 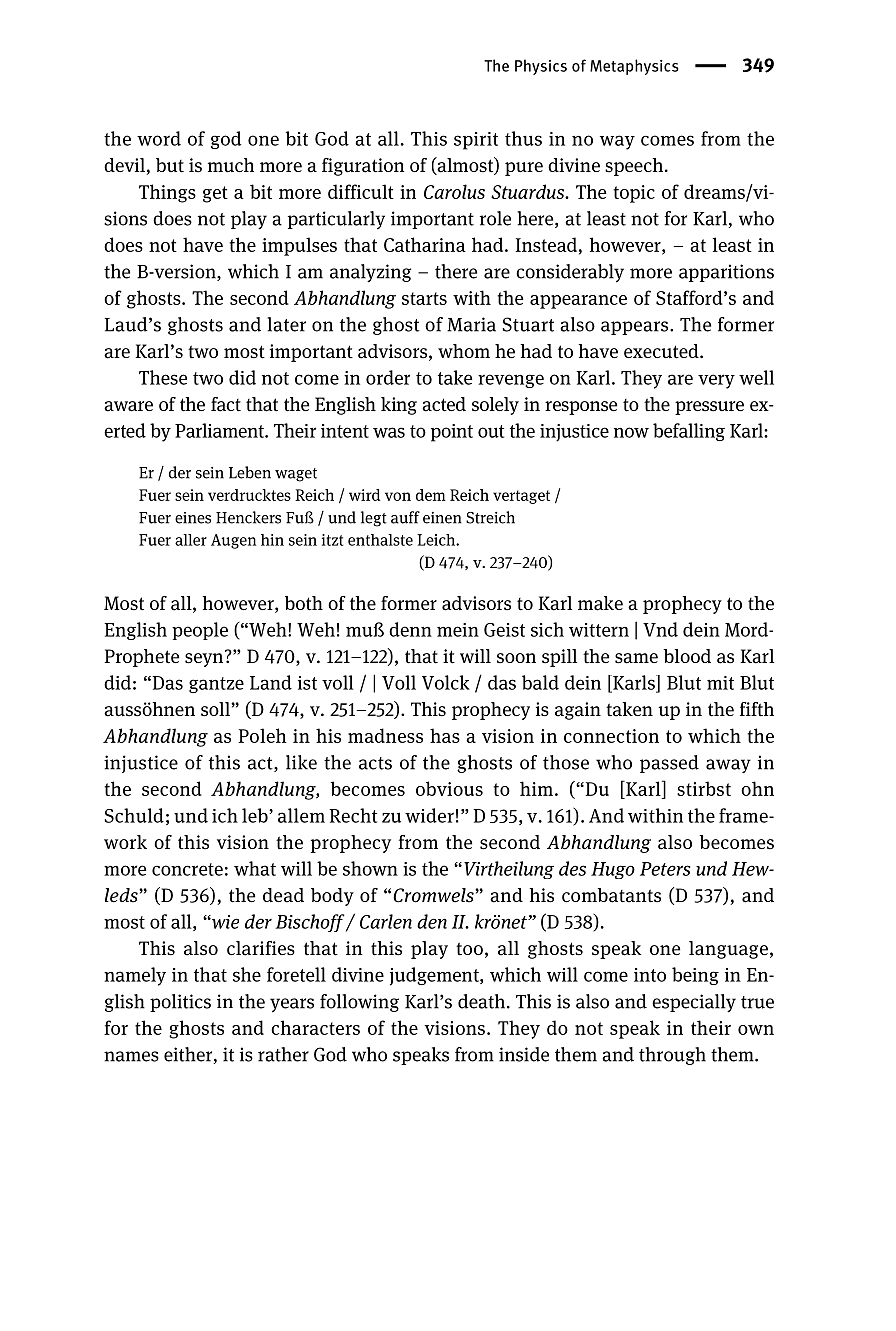 I want to click on much, so click(x=231, y=165).
